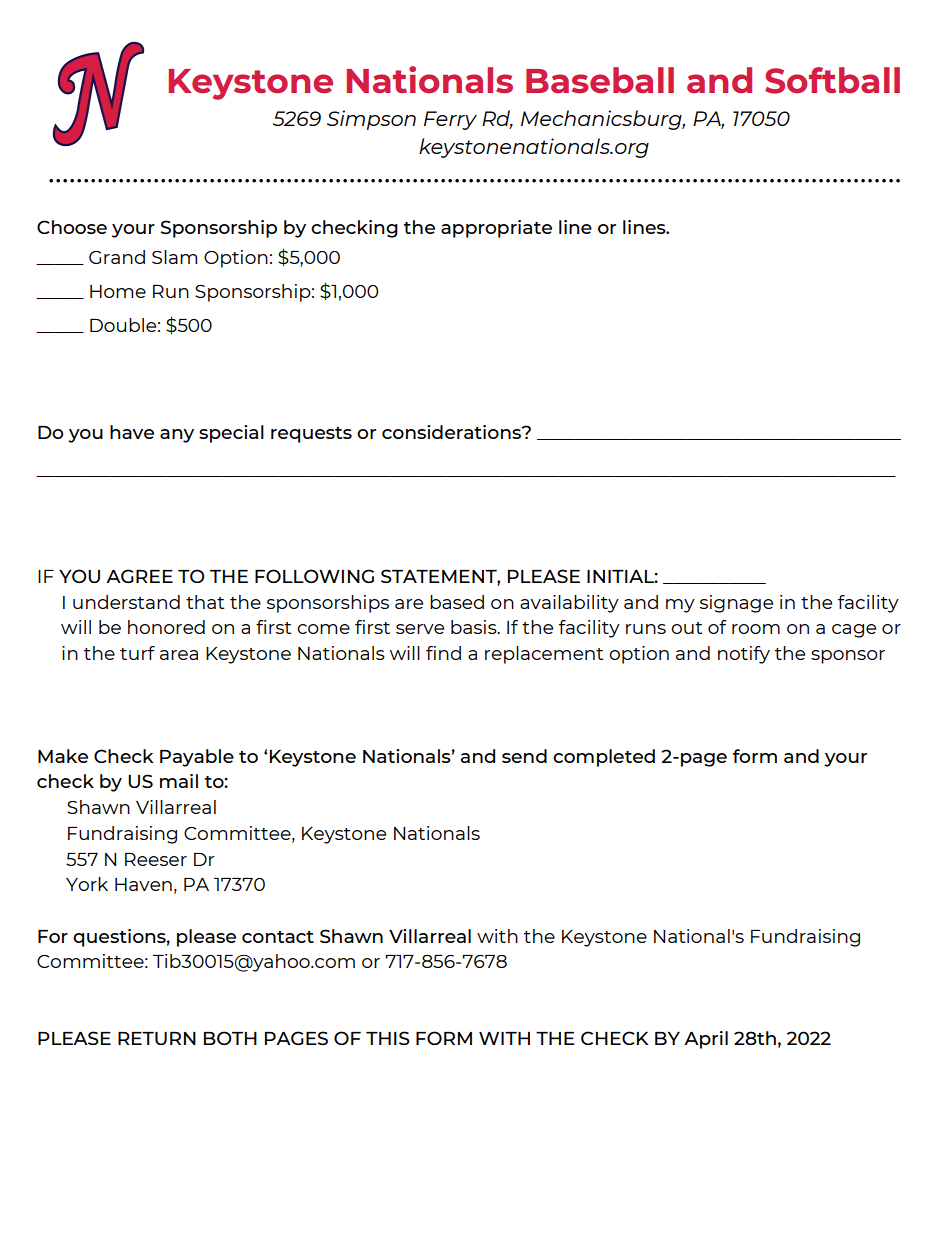  Describe the element at coordinates (72, 227) in the screenshot. I see `Choose` at that location.
